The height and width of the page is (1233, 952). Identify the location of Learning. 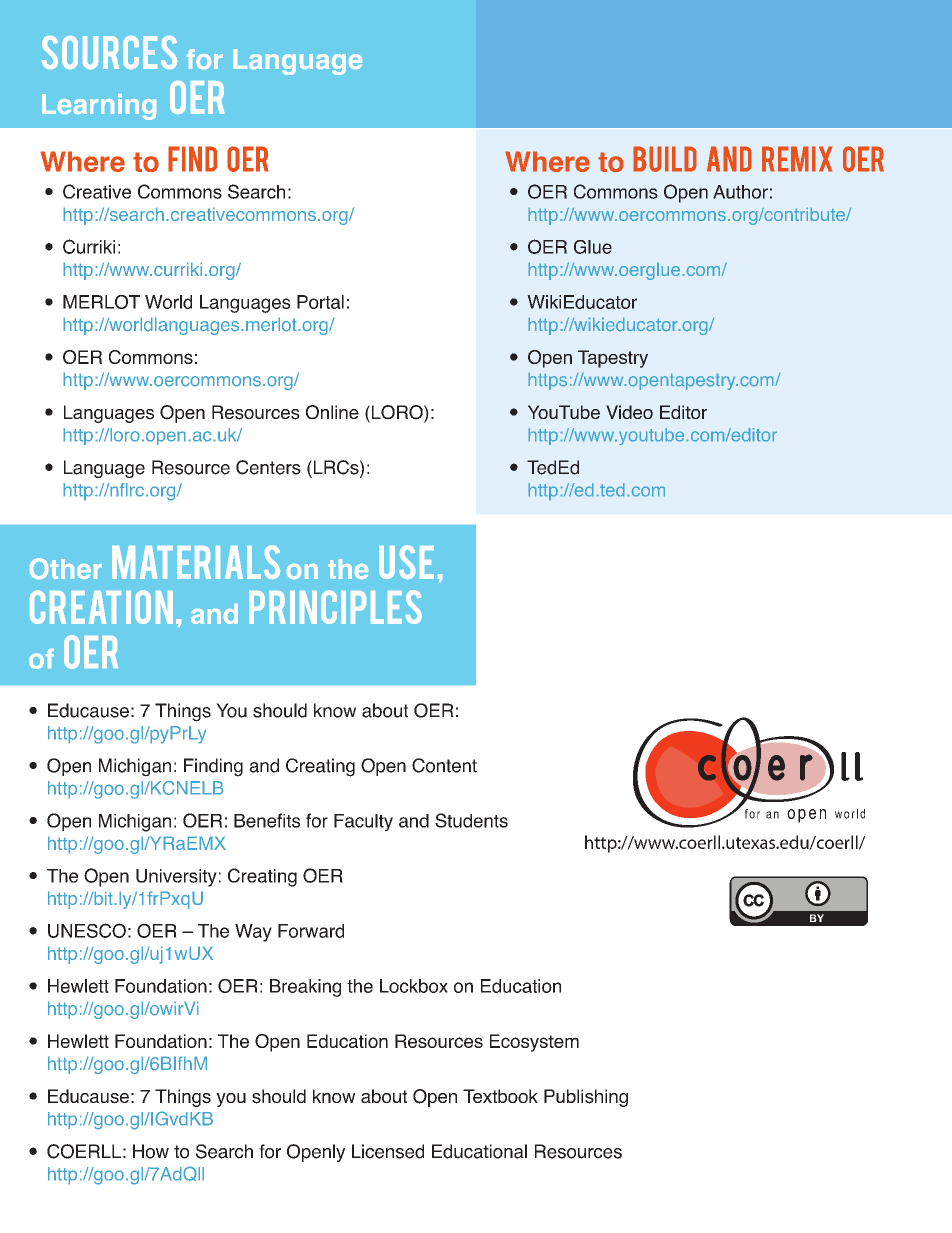
(99, 107).
